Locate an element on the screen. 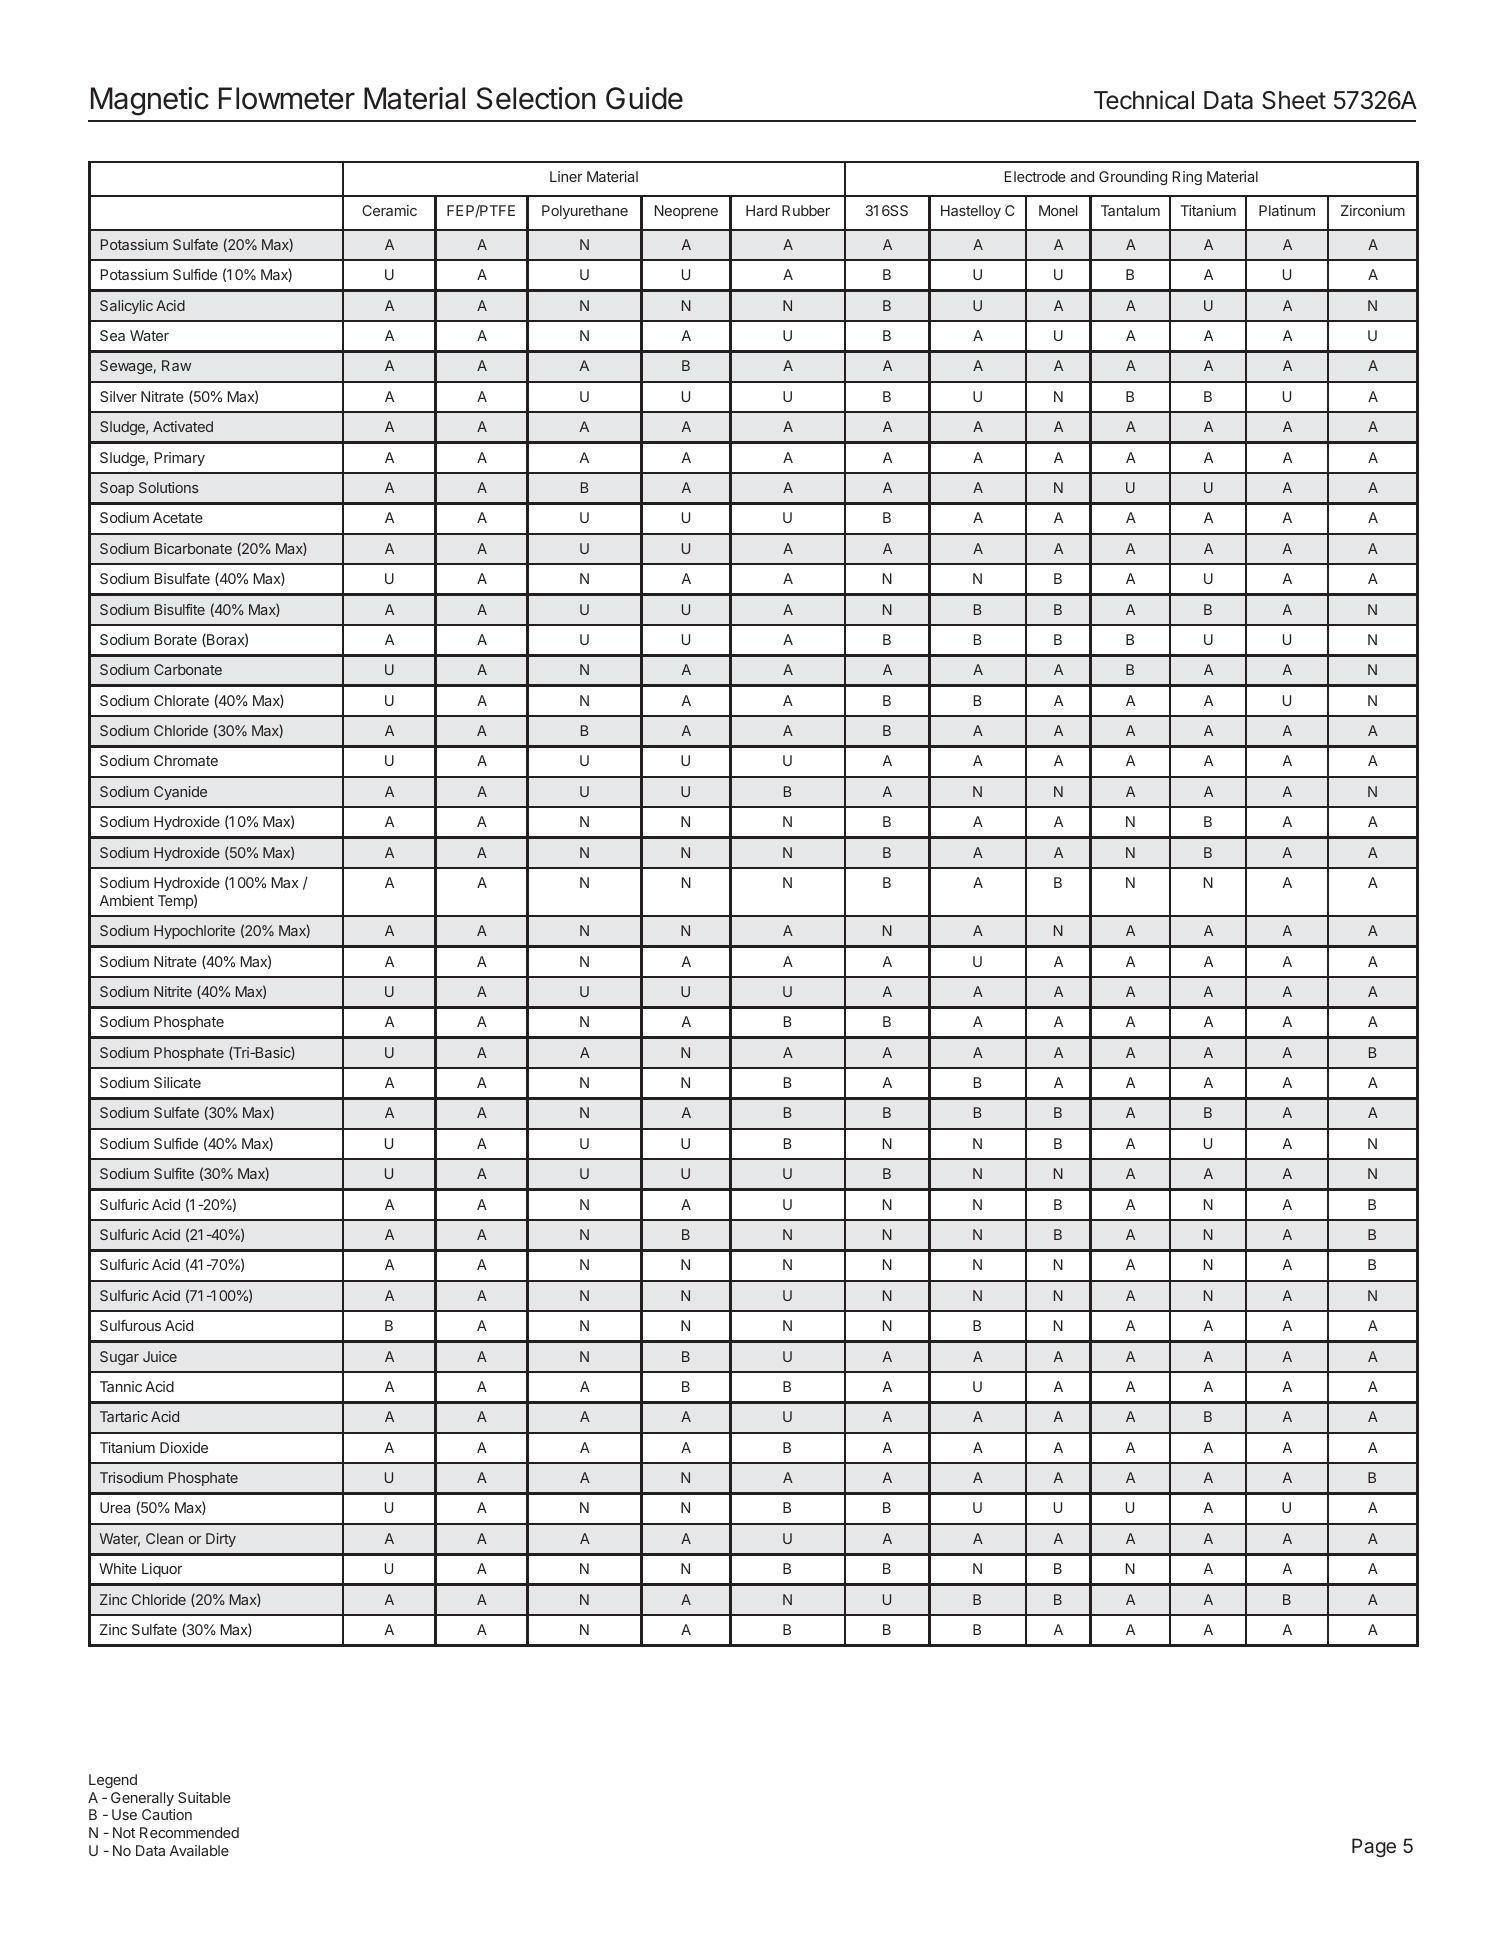  Ring is located at coordinates (1187, 178).
